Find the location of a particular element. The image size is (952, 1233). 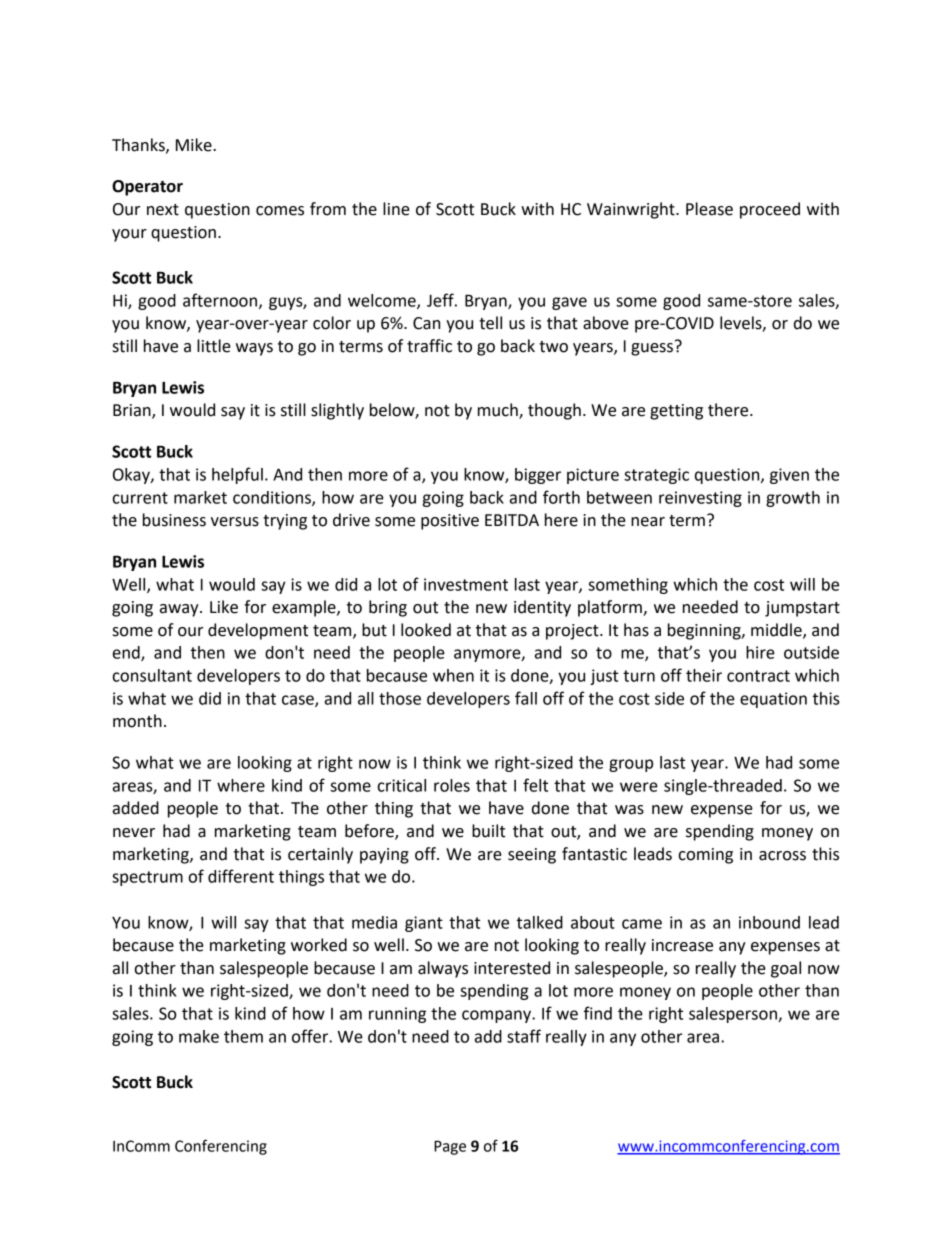

coming is located at coordinates (705, 856).
